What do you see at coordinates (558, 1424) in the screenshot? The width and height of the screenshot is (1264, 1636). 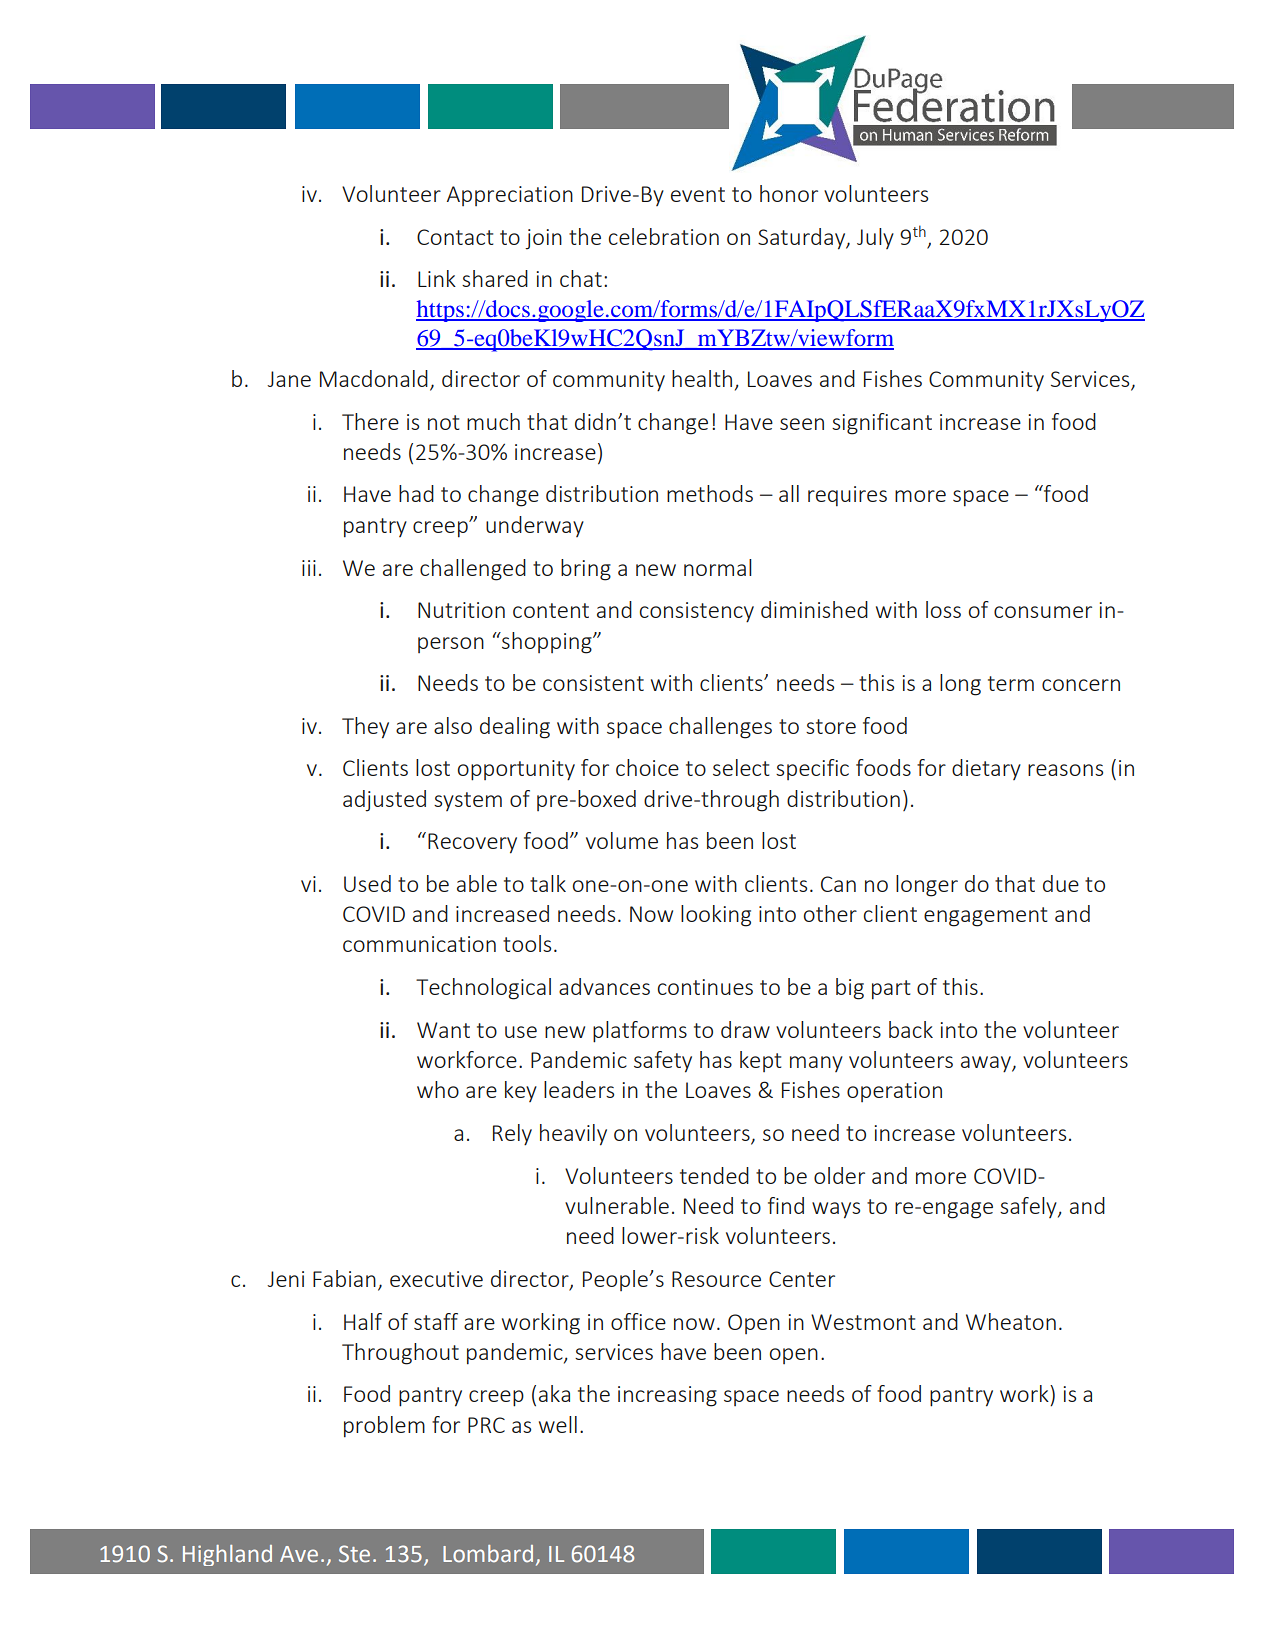 I see `well` at bounding box center [558, 1424].
